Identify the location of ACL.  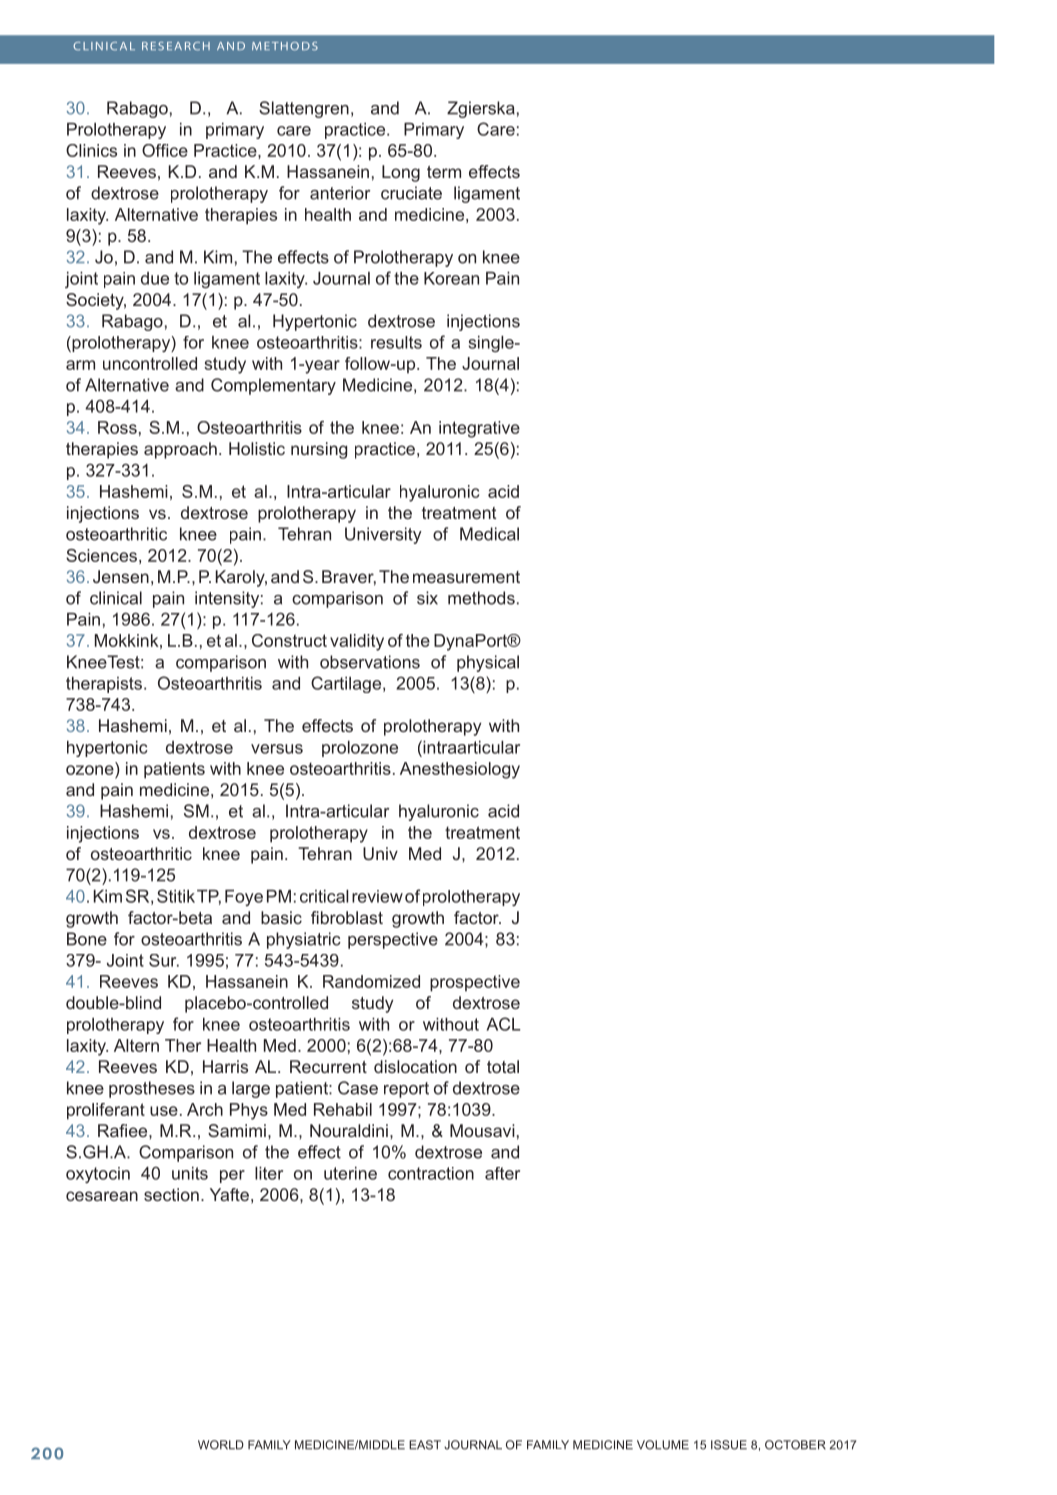
(504, 1024).
